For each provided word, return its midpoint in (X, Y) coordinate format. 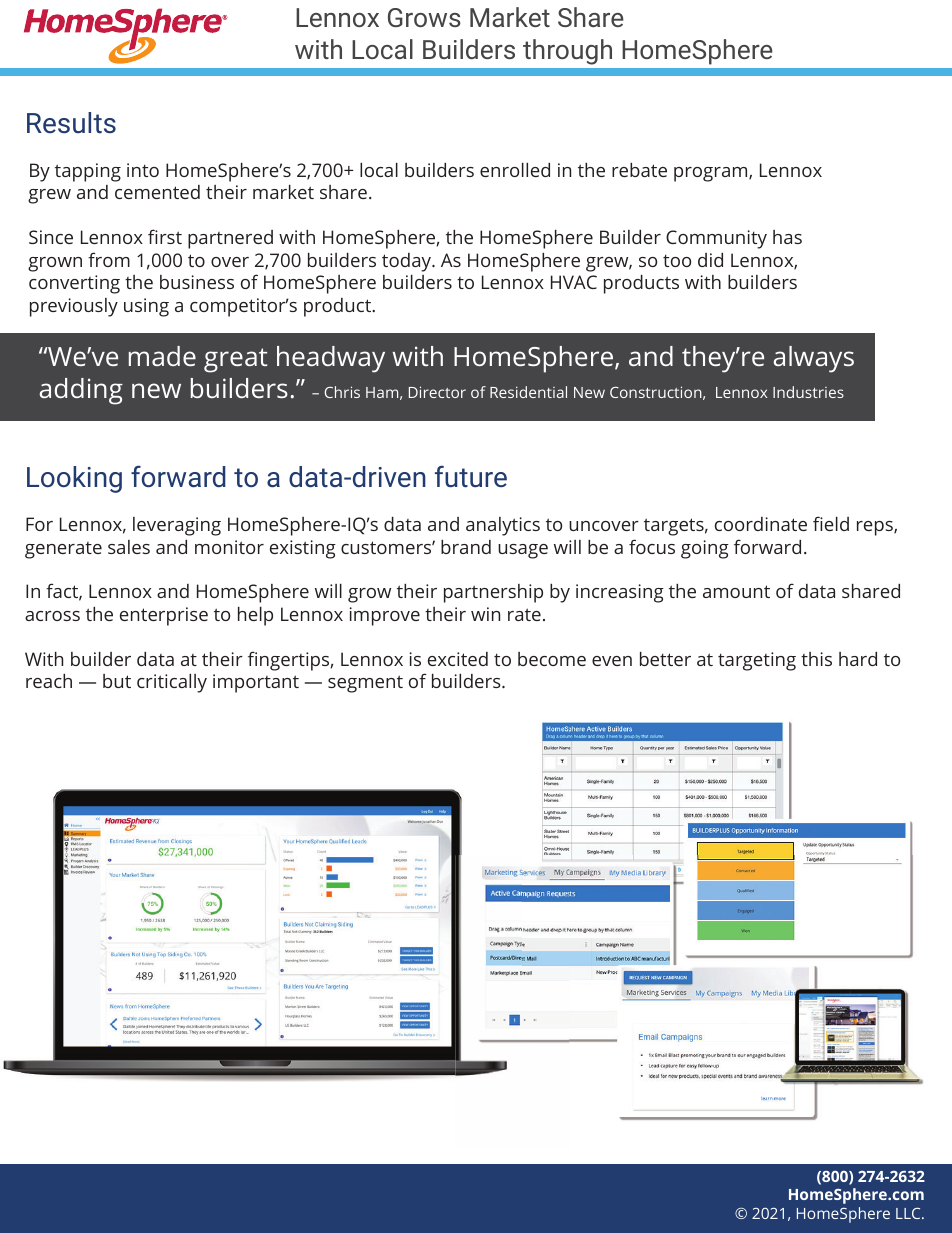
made (162, 356)
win (485, 614)
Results (71, 122)
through (567, 51)
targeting (757, 661)
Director (437, 392)
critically (172, 683)
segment (365, 684)
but (117, 681)
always (814, 359)
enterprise (164, 616)
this (816, 659)
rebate (639, 170)
